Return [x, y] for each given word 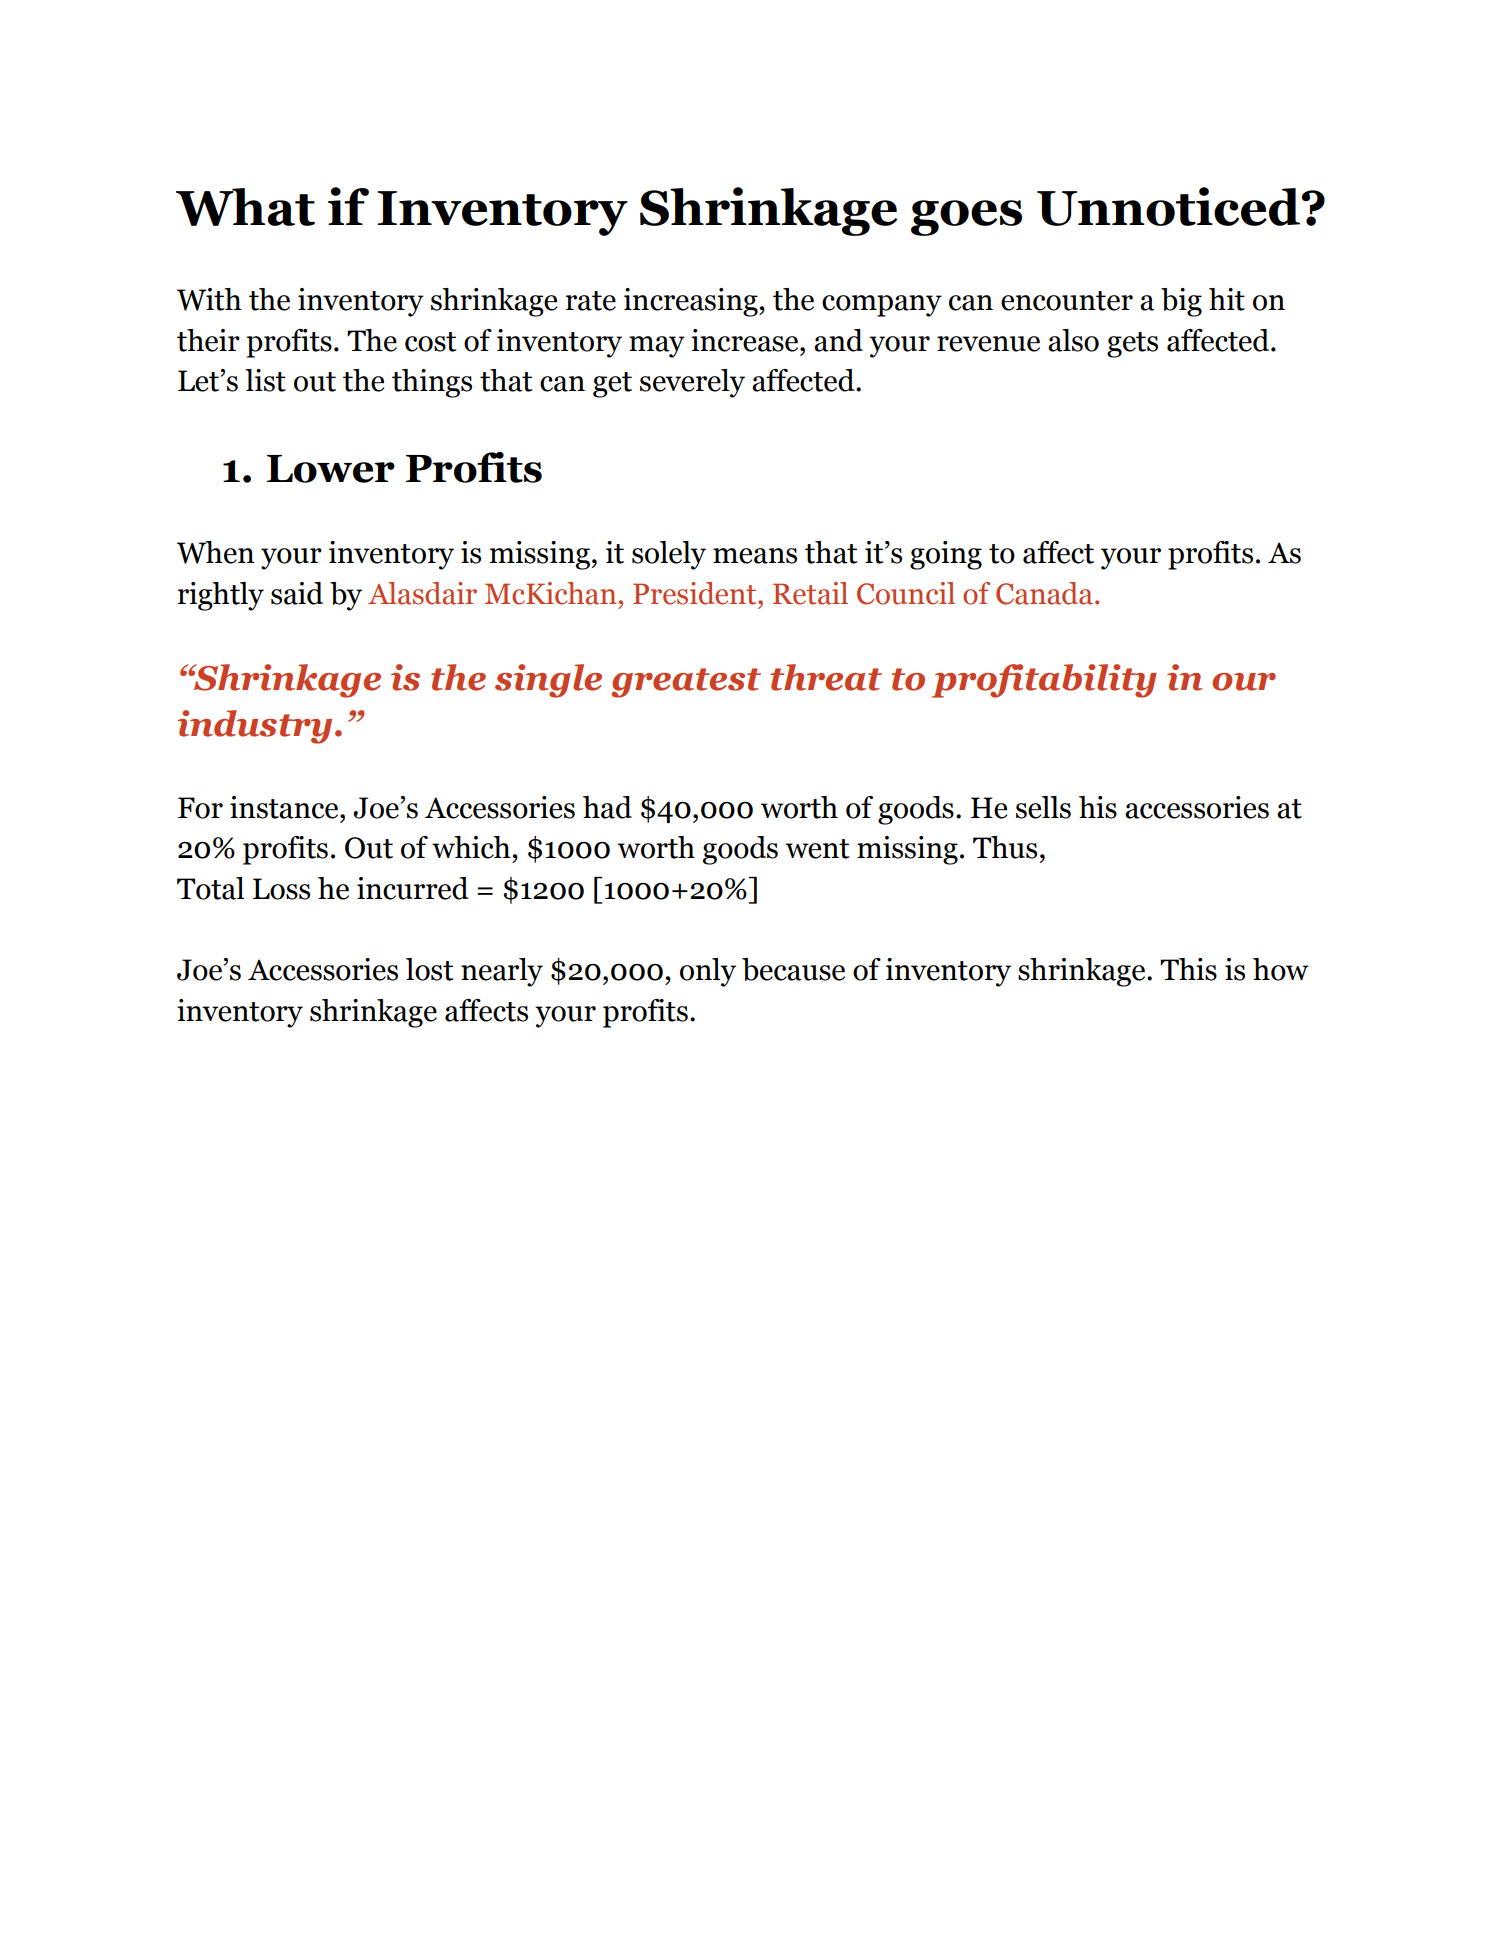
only [708, 972]
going [946, 555]
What [245, 207]
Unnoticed [1169, 206]
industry [255, 727]
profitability [1044, 681]
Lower [331, 469]
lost [429, 969]
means [755, 556]
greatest [686, 683]
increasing [692, 302]
